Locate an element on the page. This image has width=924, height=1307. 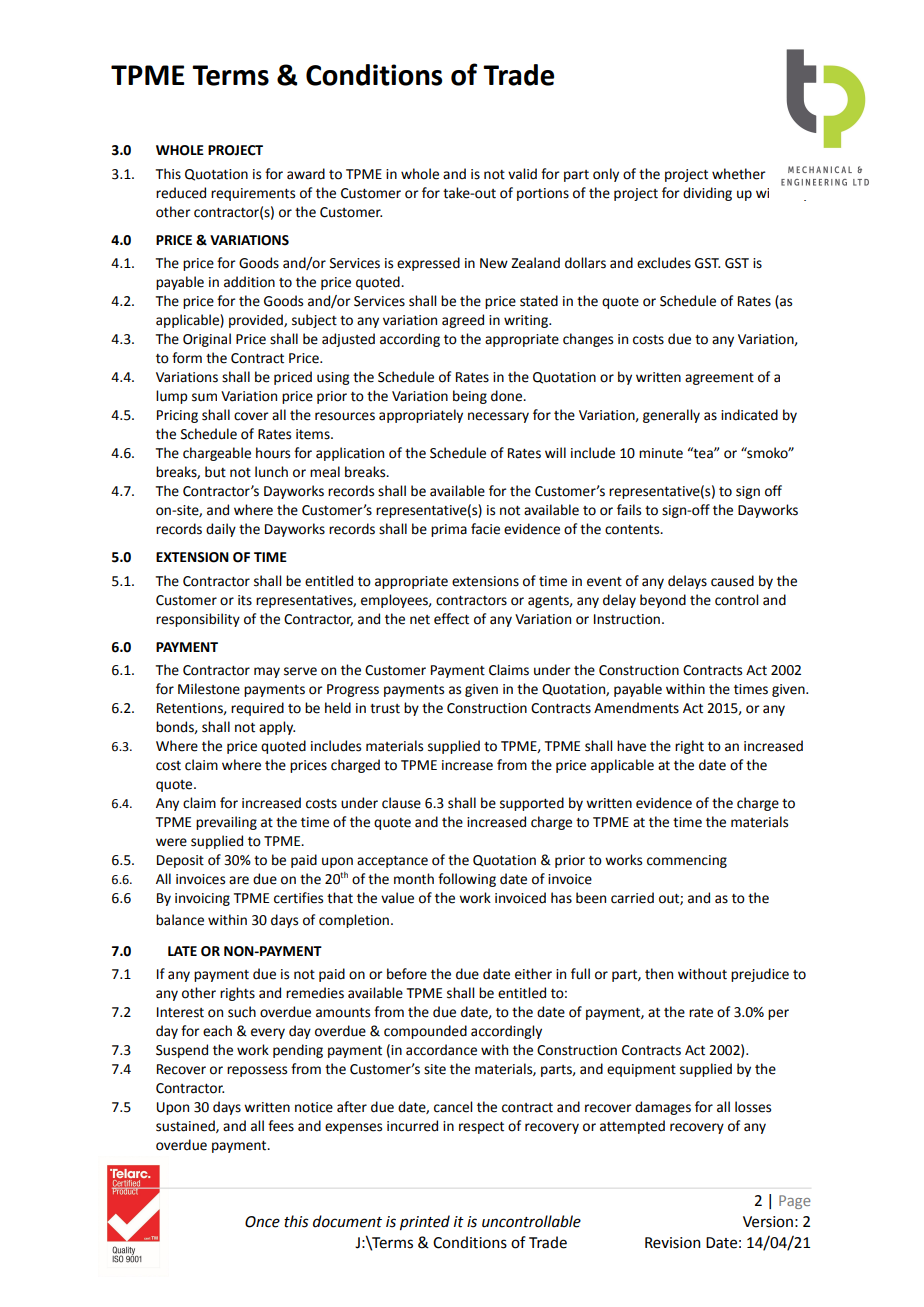
caused is located at coordinates (732, 581).
